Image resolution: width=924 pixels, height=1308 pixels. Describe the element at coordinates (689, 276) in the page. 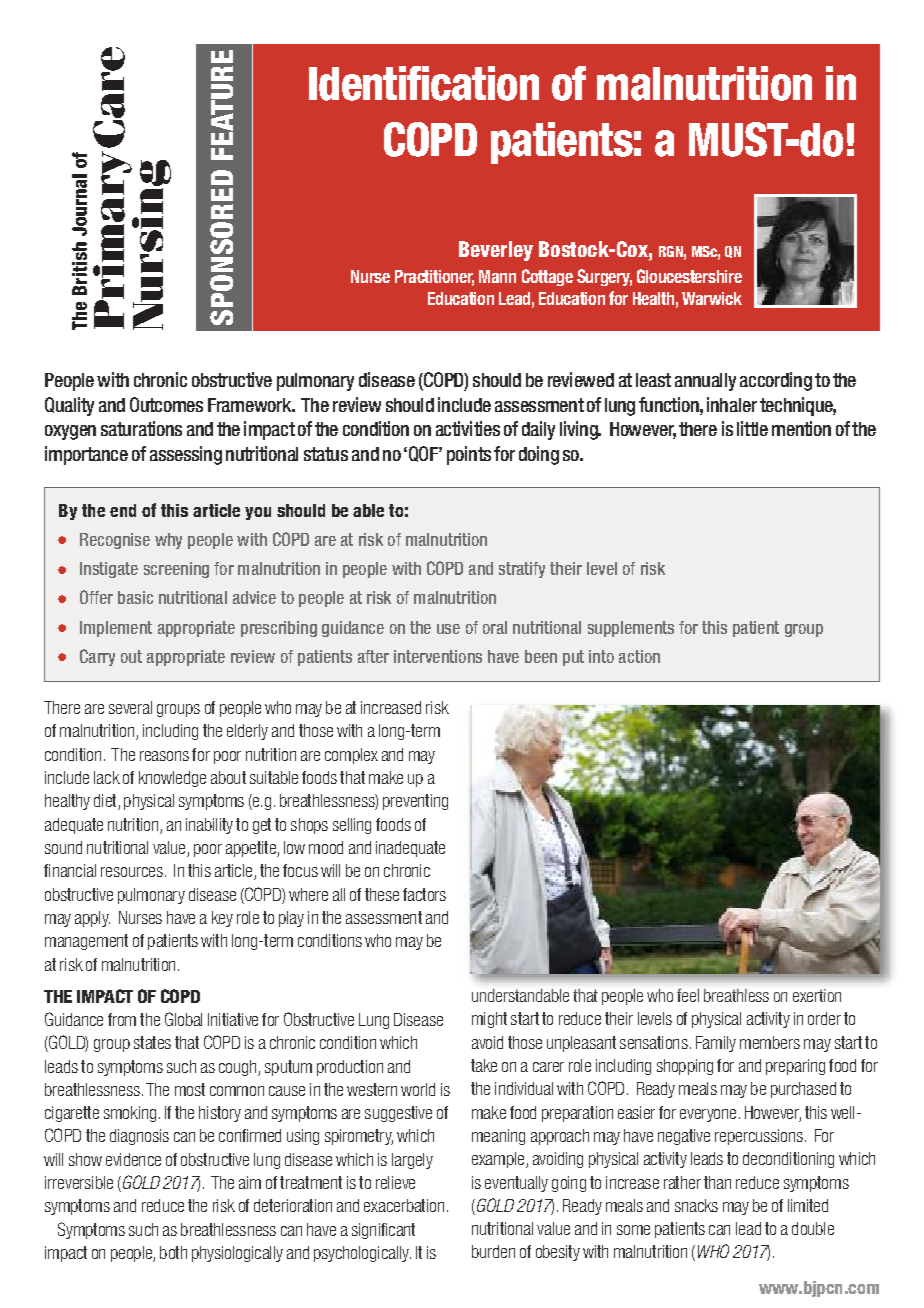

I see `Gloucestershire` at that location.
